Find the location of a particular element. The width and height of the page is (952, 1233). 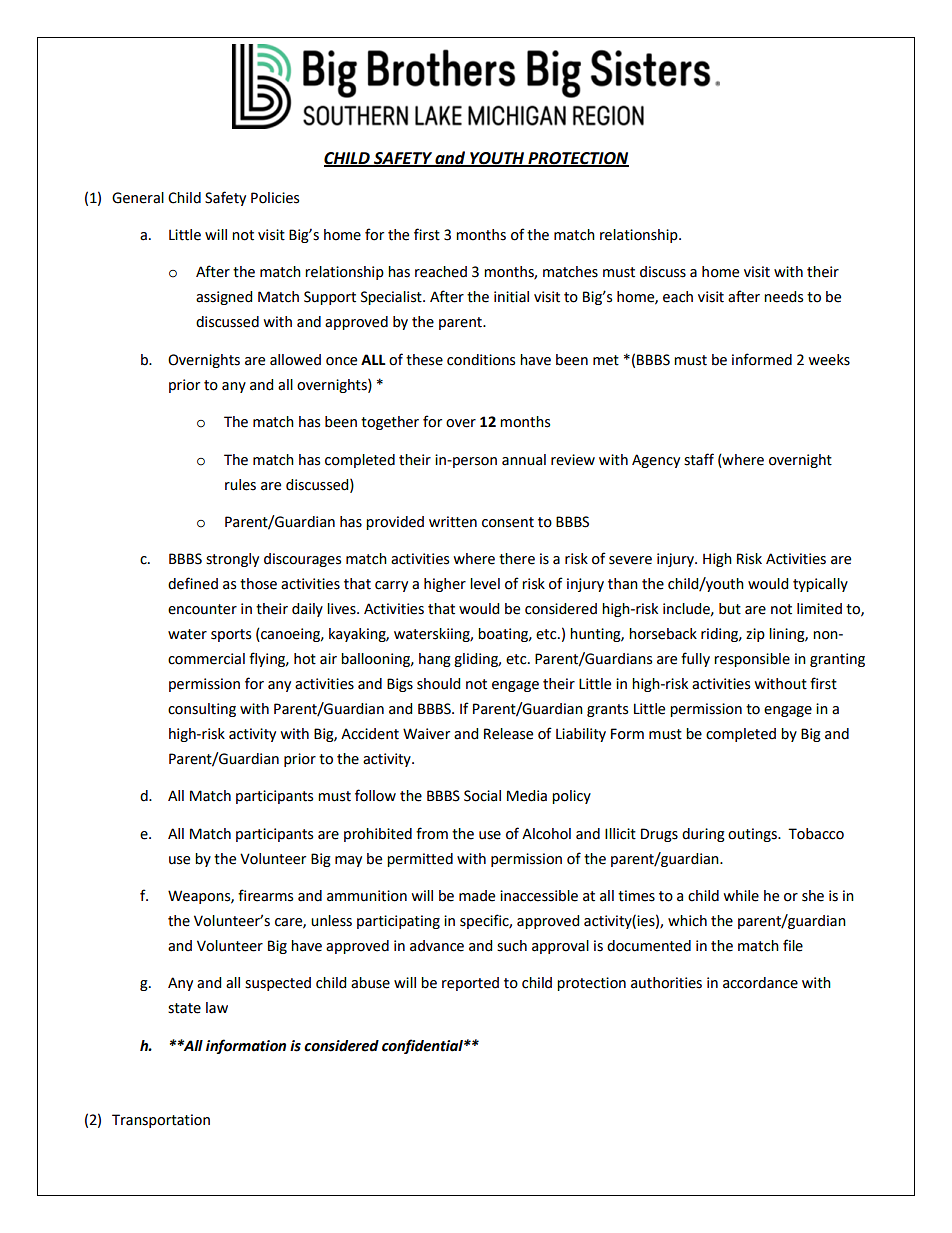

Release is located at coordinates (508, 734).
